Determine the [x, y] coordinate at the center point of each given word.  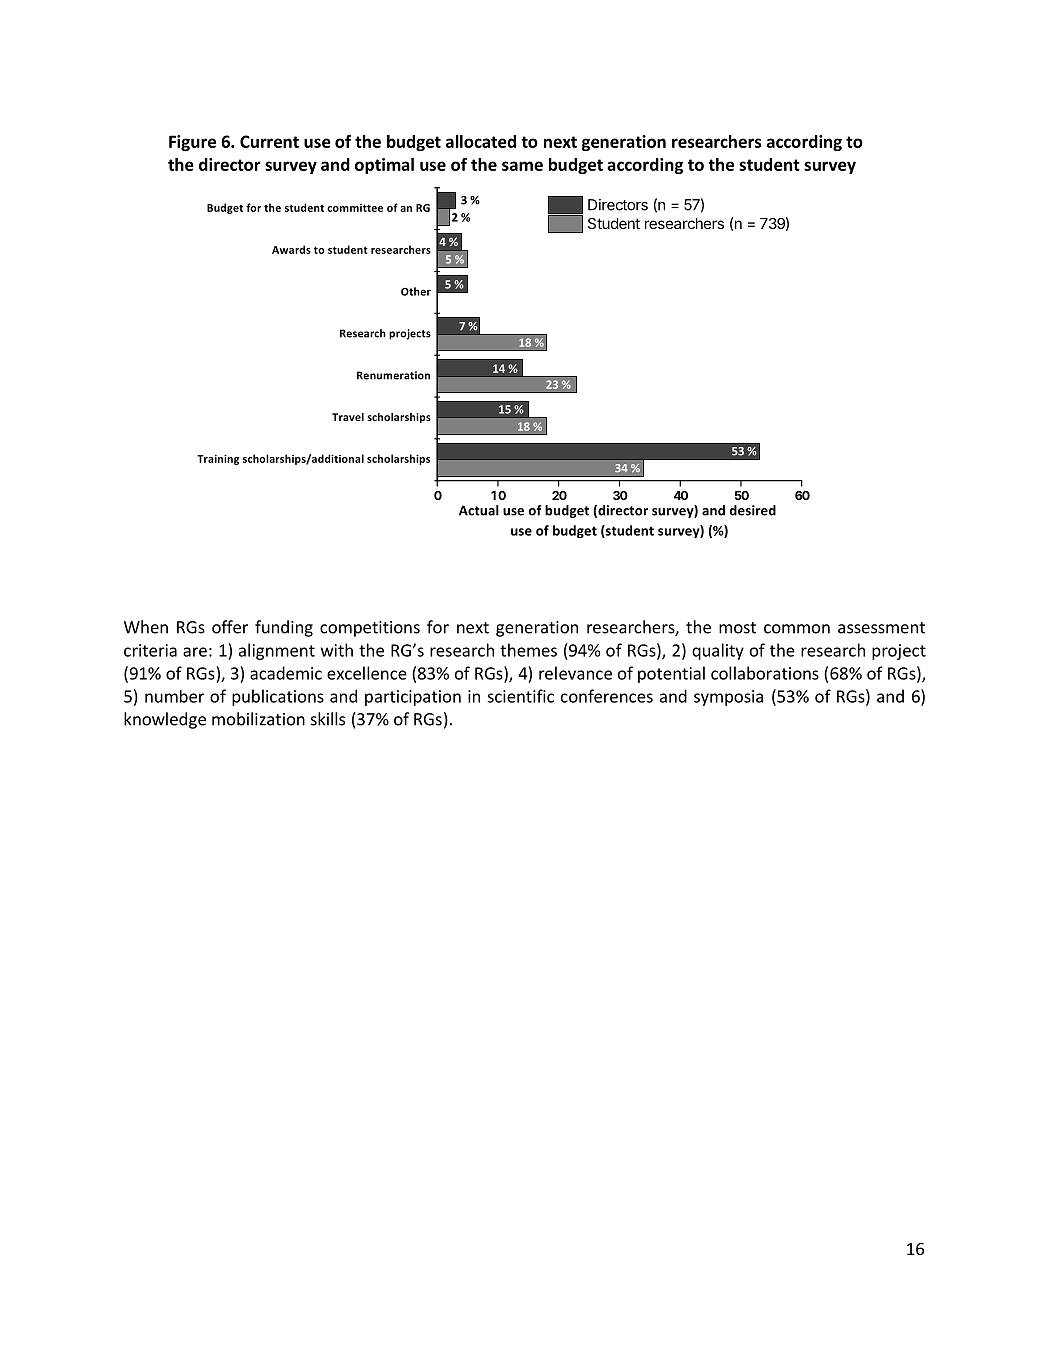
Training [218, 460]
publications [278, 697]
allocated [481, 141]
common [797, 629]
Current [269, 141]
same [522, 166]
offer [230, 627]
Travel [348, 417]
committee [355, 208]
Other [416, 291]
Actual [479, 510]
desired [753, 510]
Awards [291, 249]
